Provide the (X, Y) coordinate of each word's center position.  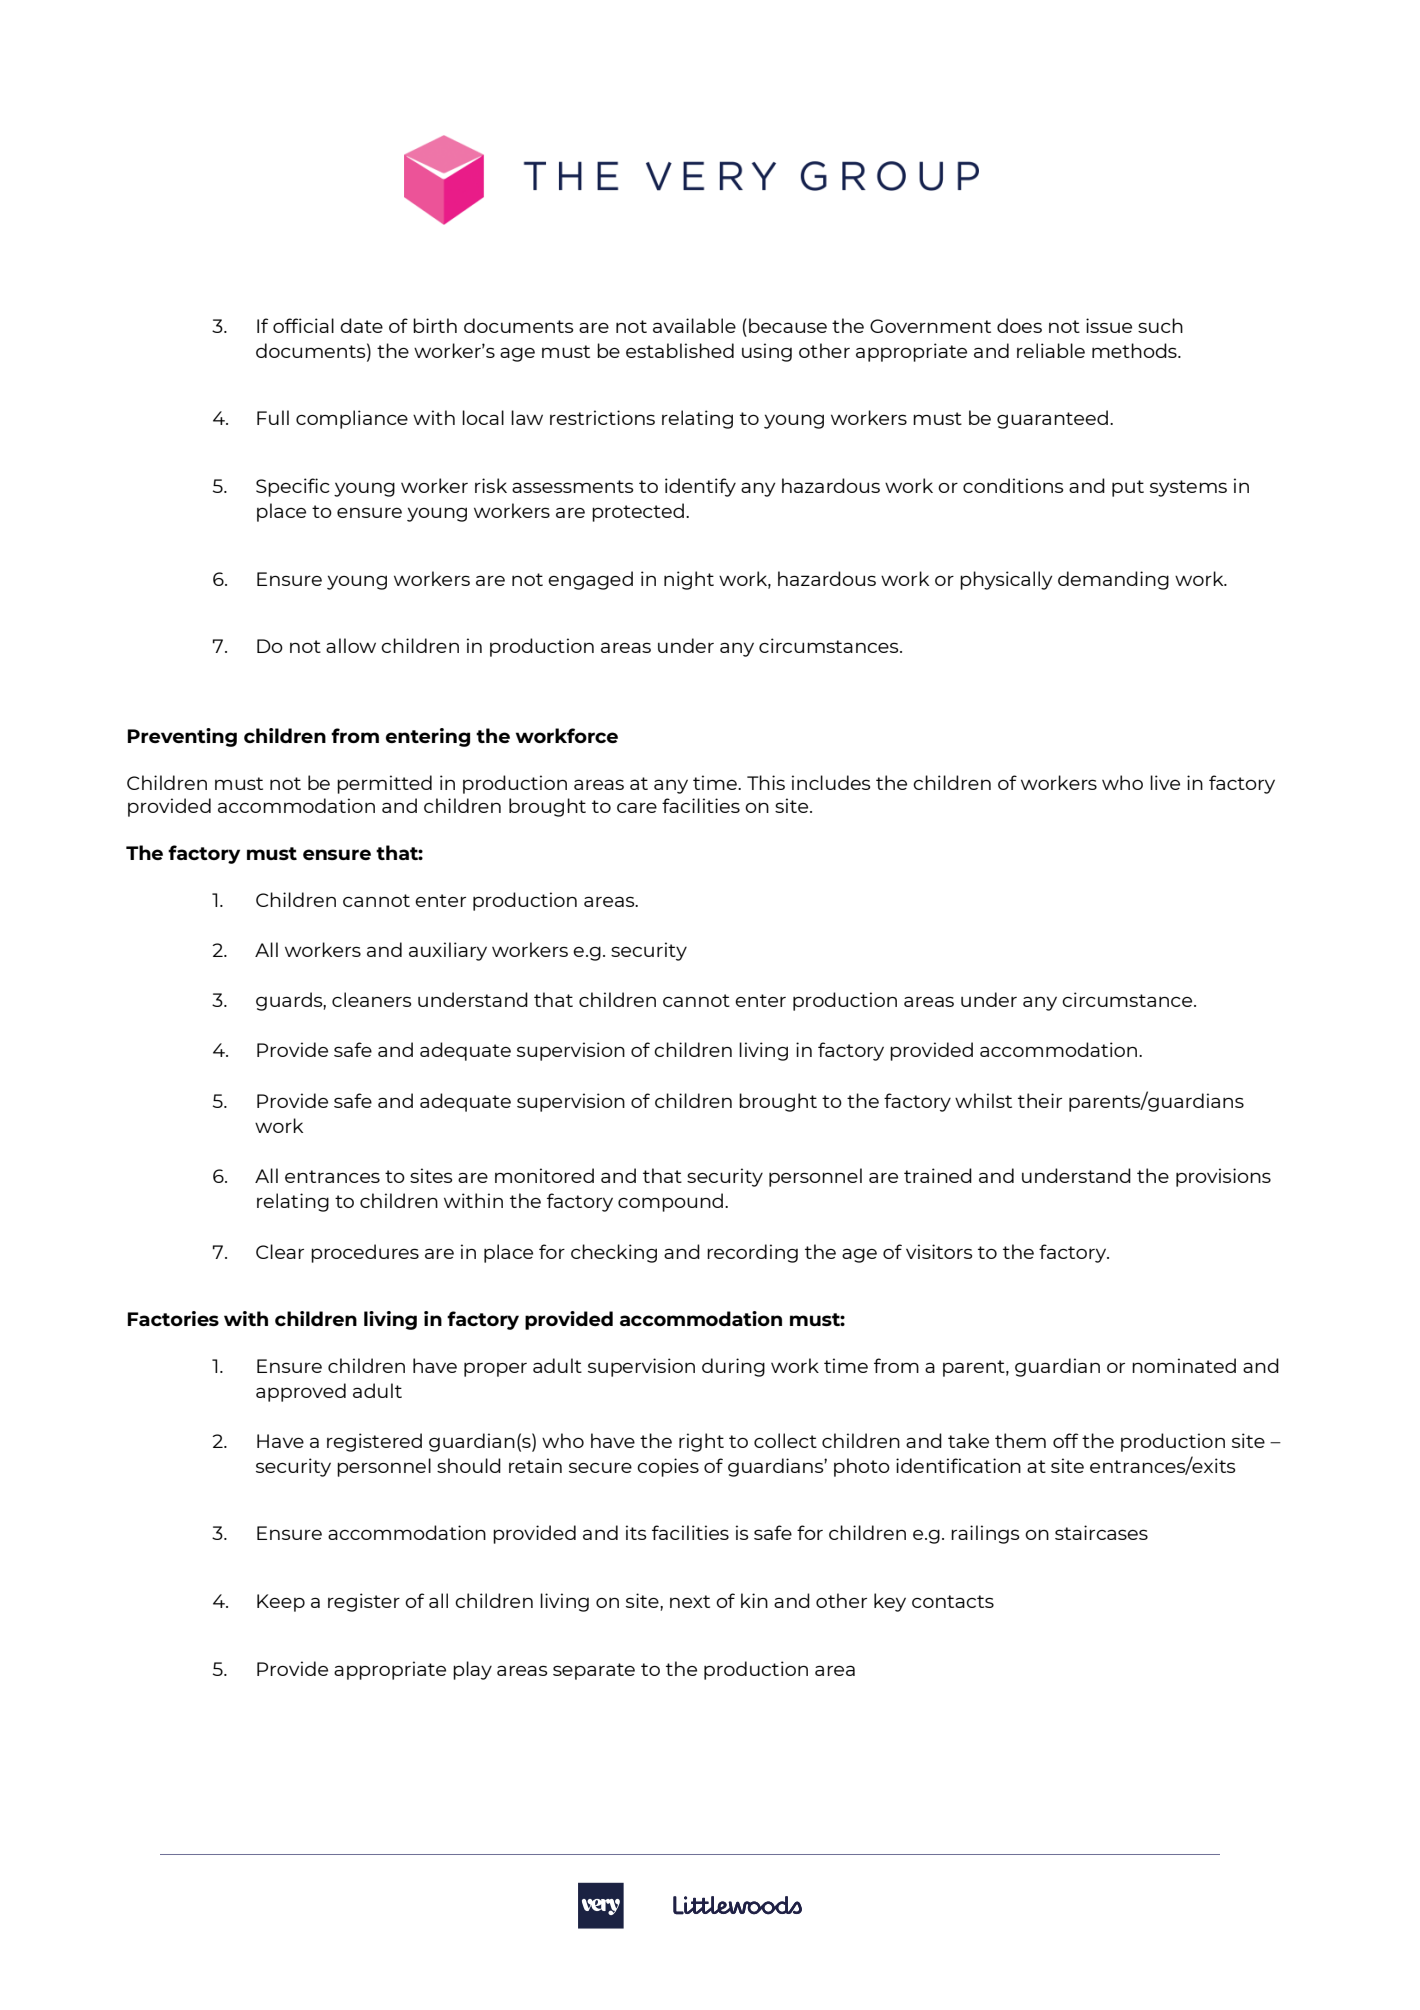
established (680, 350)
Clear (280, 1251)
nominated (1184, 1365)
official (303, 325)
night (689, 580)
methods (1135, 350)
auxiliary (448, 951)
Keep (281, 1603)
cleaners (371, 999)
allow (351, 645)
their (1040, 1100)
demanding (1113, 580)
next (690, 1601)
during (733, 1367)
